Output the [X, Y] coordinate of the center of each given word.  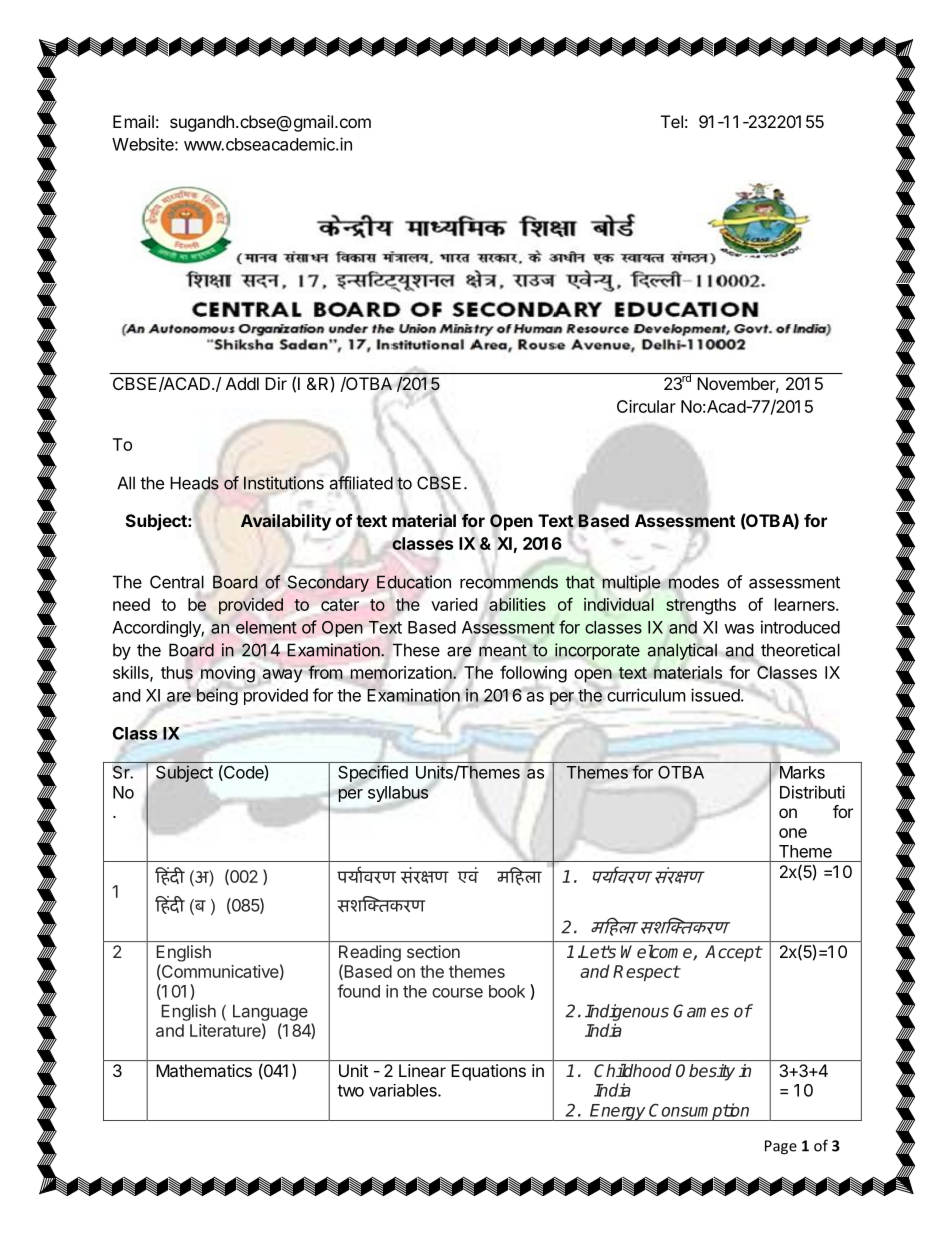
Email [133, 121]
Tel [672, 121]
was [739, 629]
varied [454, 604]
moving [228, 674]
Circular [646, 406]
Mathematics [204, 1070]
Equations [489, 1072]
